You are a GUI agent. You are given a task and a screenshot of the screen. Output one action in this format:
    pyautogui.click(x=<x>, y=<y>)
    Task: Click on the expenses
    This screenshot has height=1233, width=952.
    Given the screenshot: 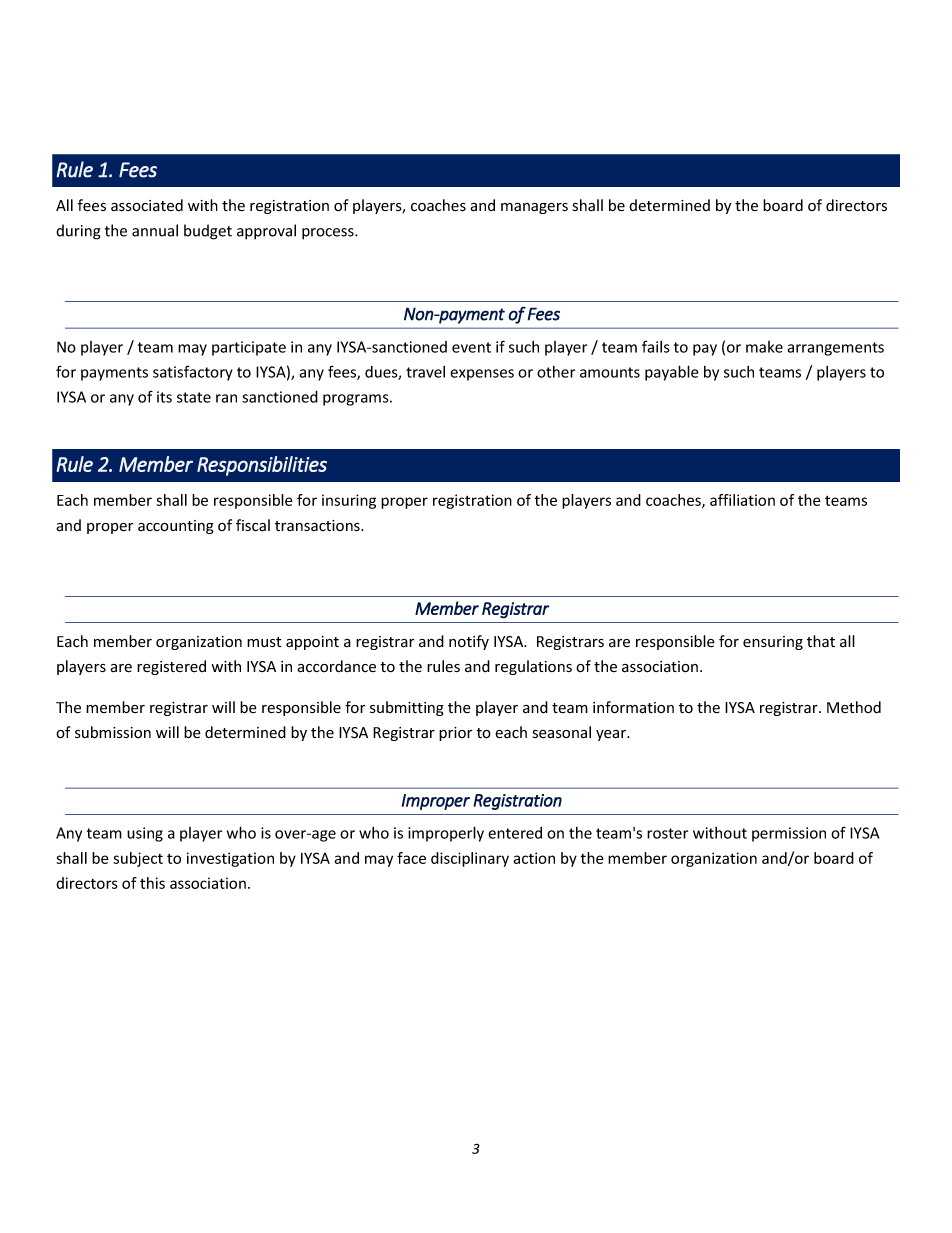 What is the action you would take?
    pyautogui.click(x=482, y=375)
